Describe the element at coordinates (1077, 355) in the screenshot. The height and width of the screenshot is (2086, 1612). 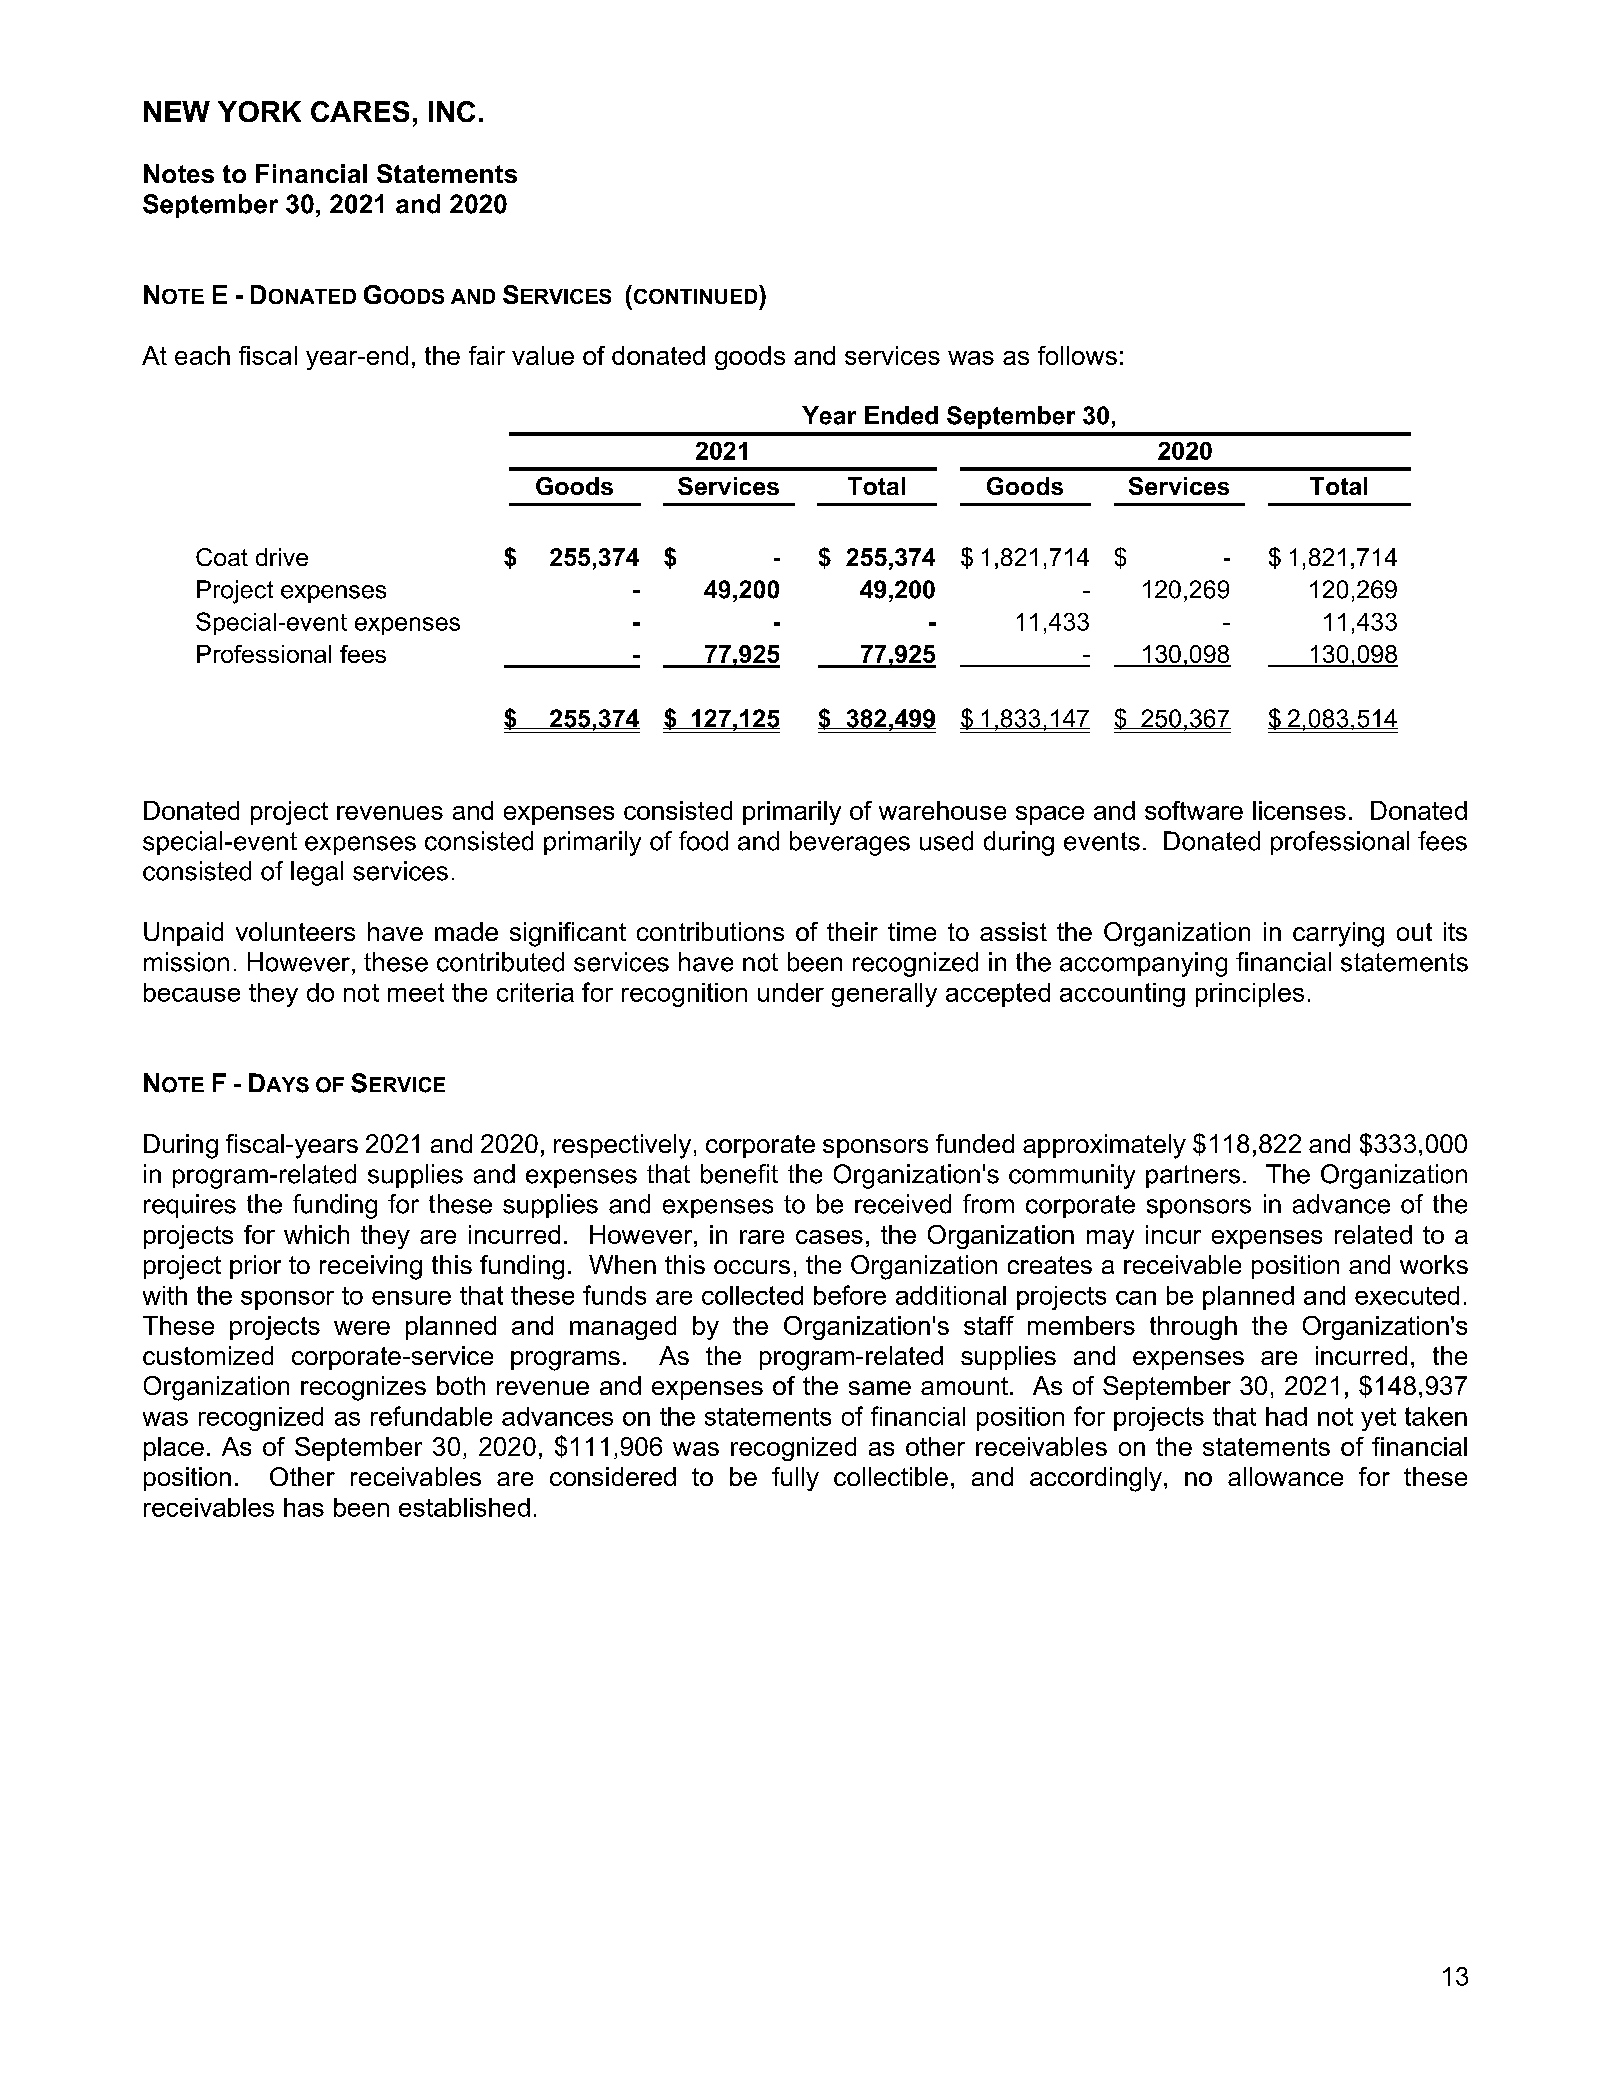
I see `follows` at that location.
